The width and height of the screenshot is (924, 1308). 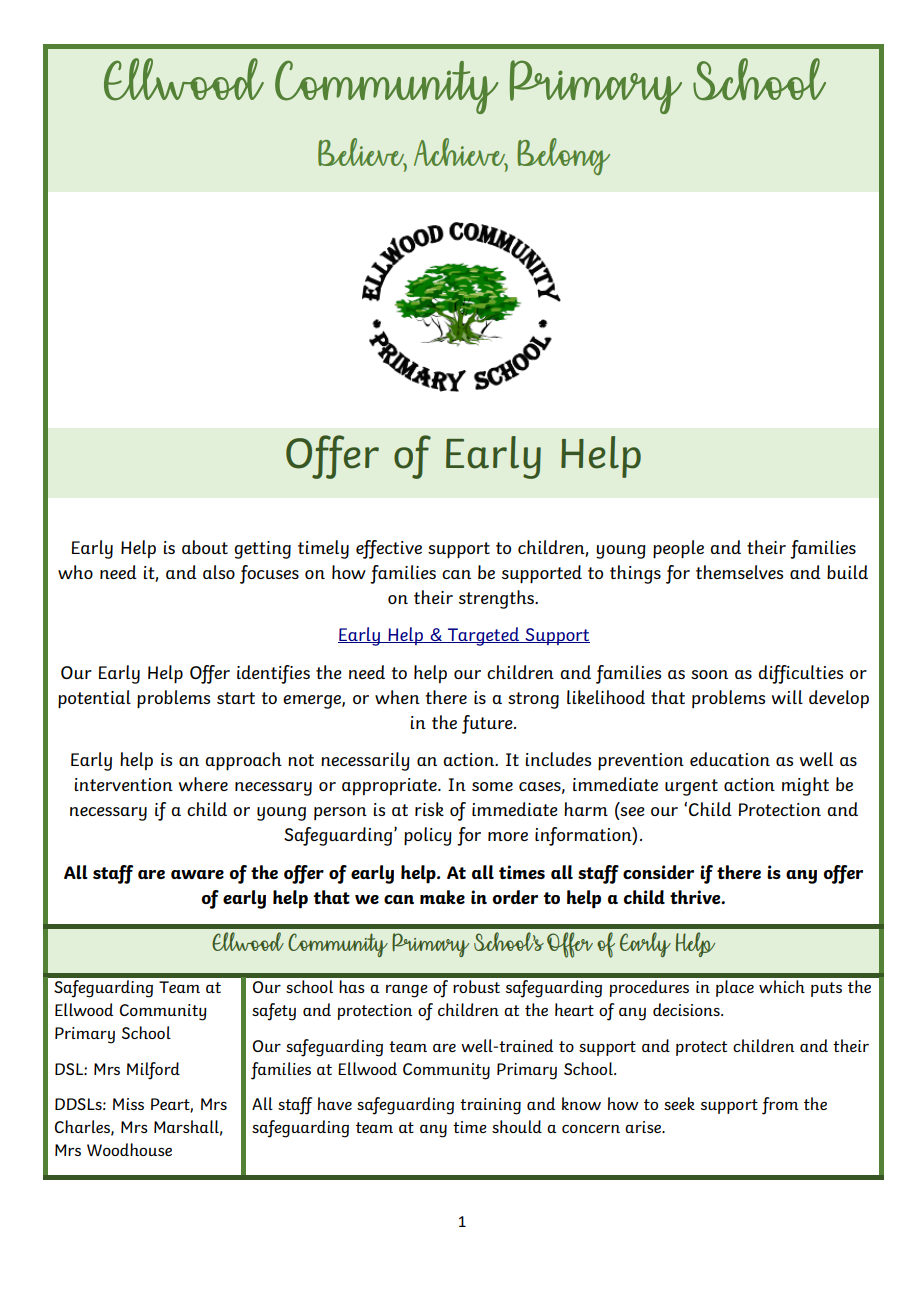 I want to click on Believe, so click(x=362, y=153).
